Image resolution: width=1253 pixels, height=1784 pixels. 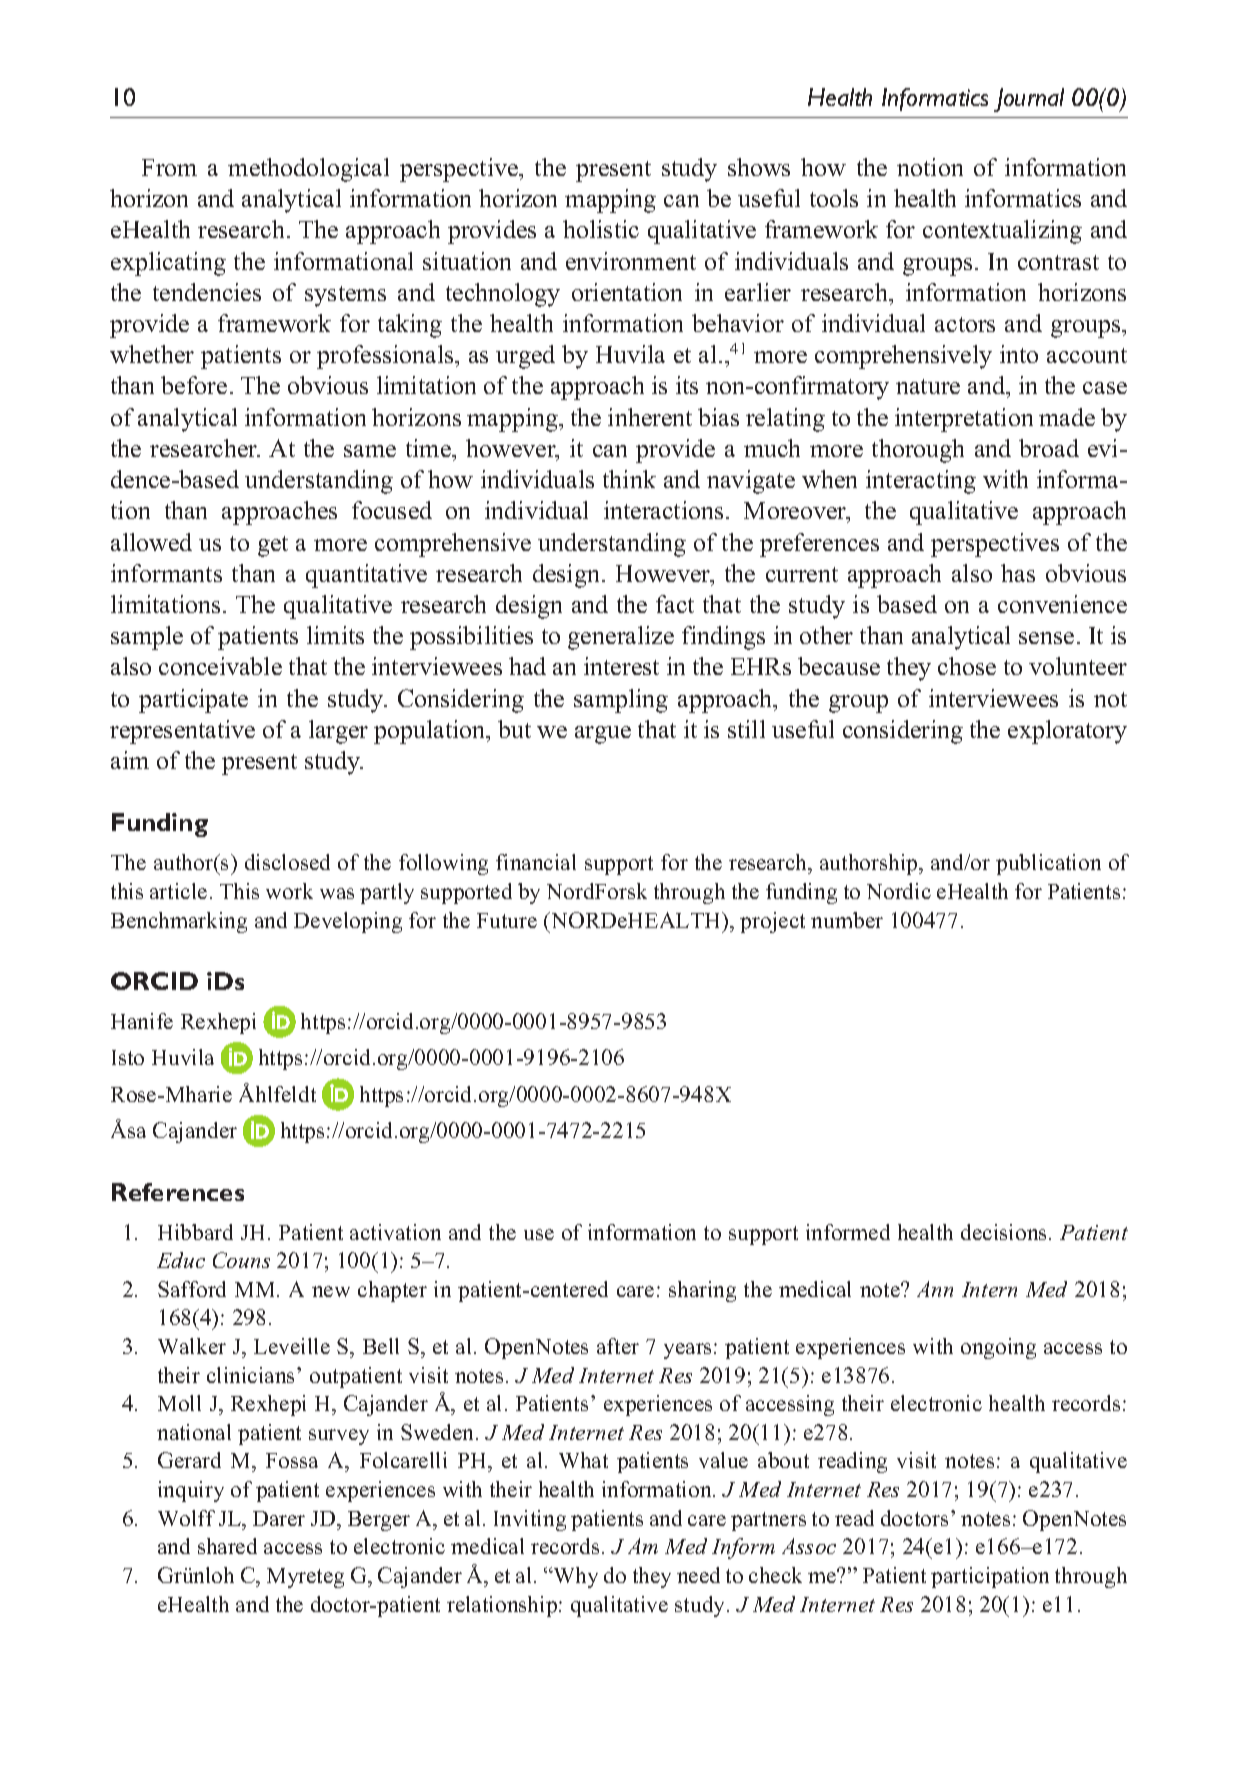 What do you see at coordinates (308, 170) in the image?
I see `methodological` at bounding box center [308, 170].
